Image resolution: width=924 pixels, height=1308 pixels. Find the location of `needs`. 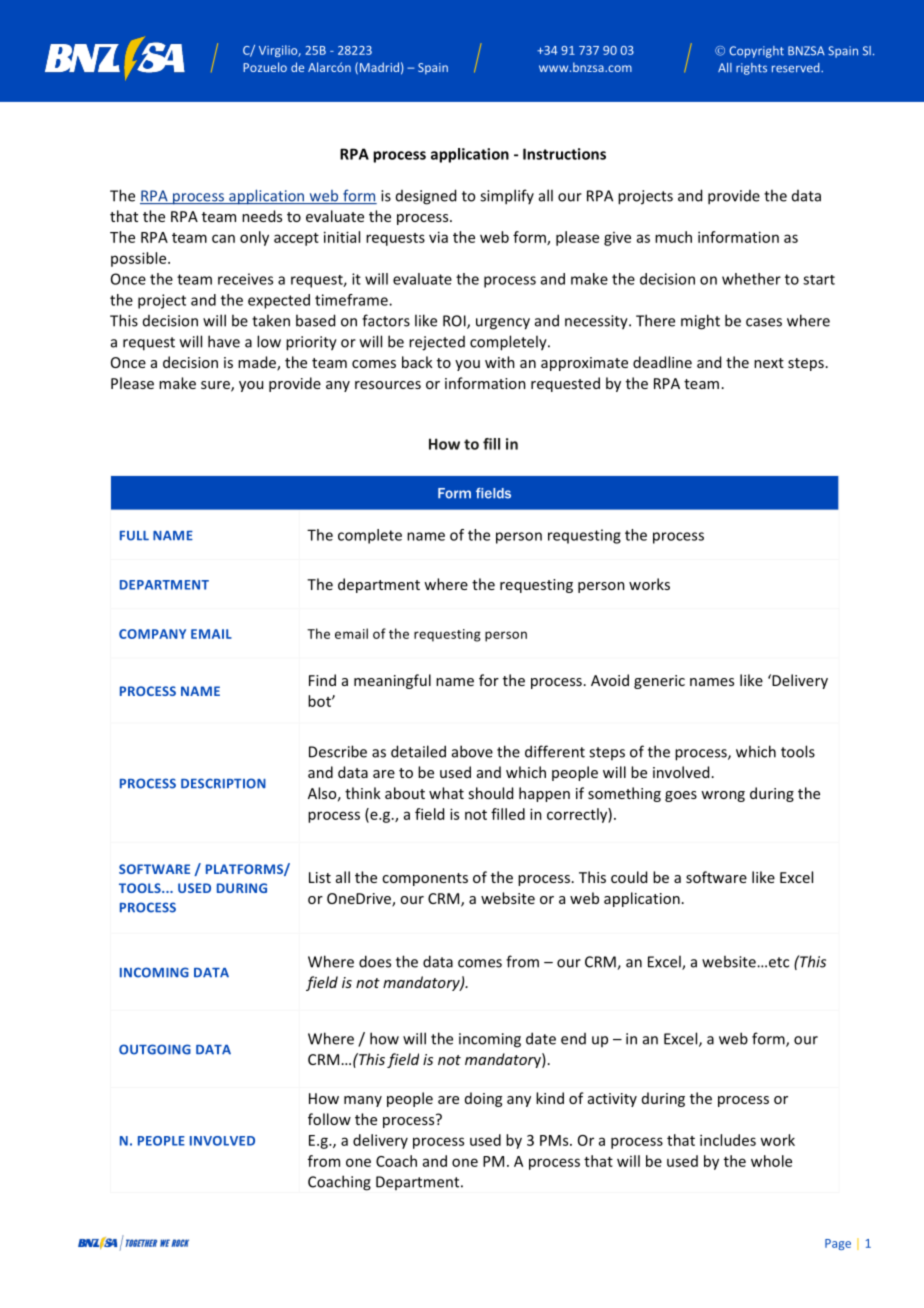

needs is located at coordinates (262, 216).
